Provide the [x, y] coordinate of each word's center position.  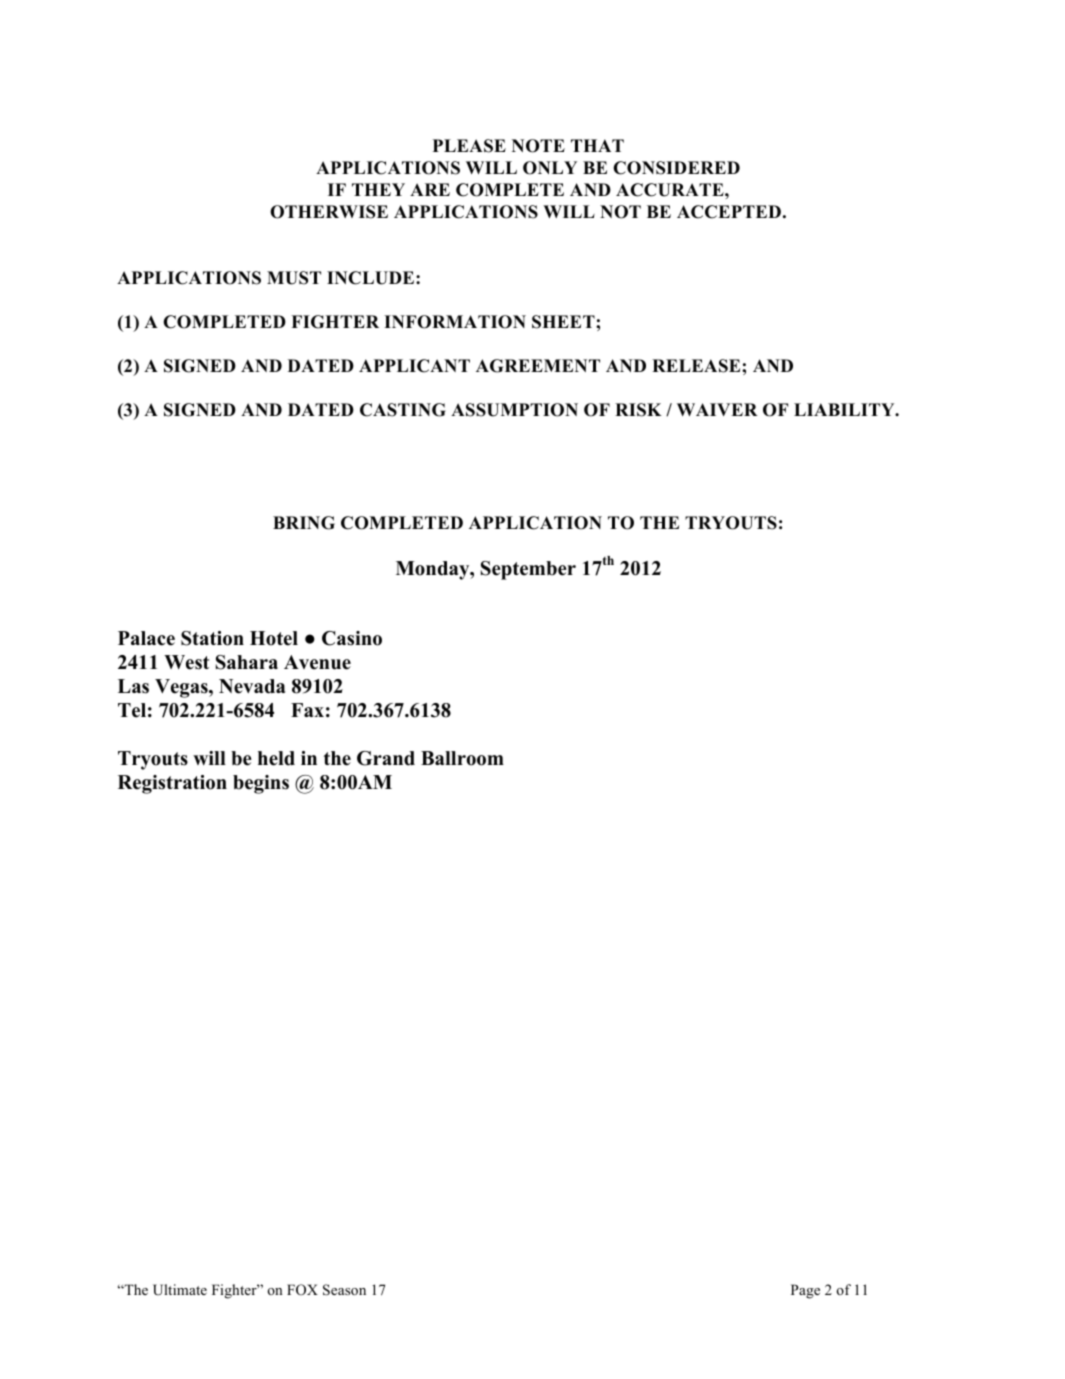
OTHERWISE [329, 212]
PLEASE [469, 146]
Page [805, 1291]
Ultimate [180, 1289]
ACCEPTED [729, 212]
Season [344, 1290]
